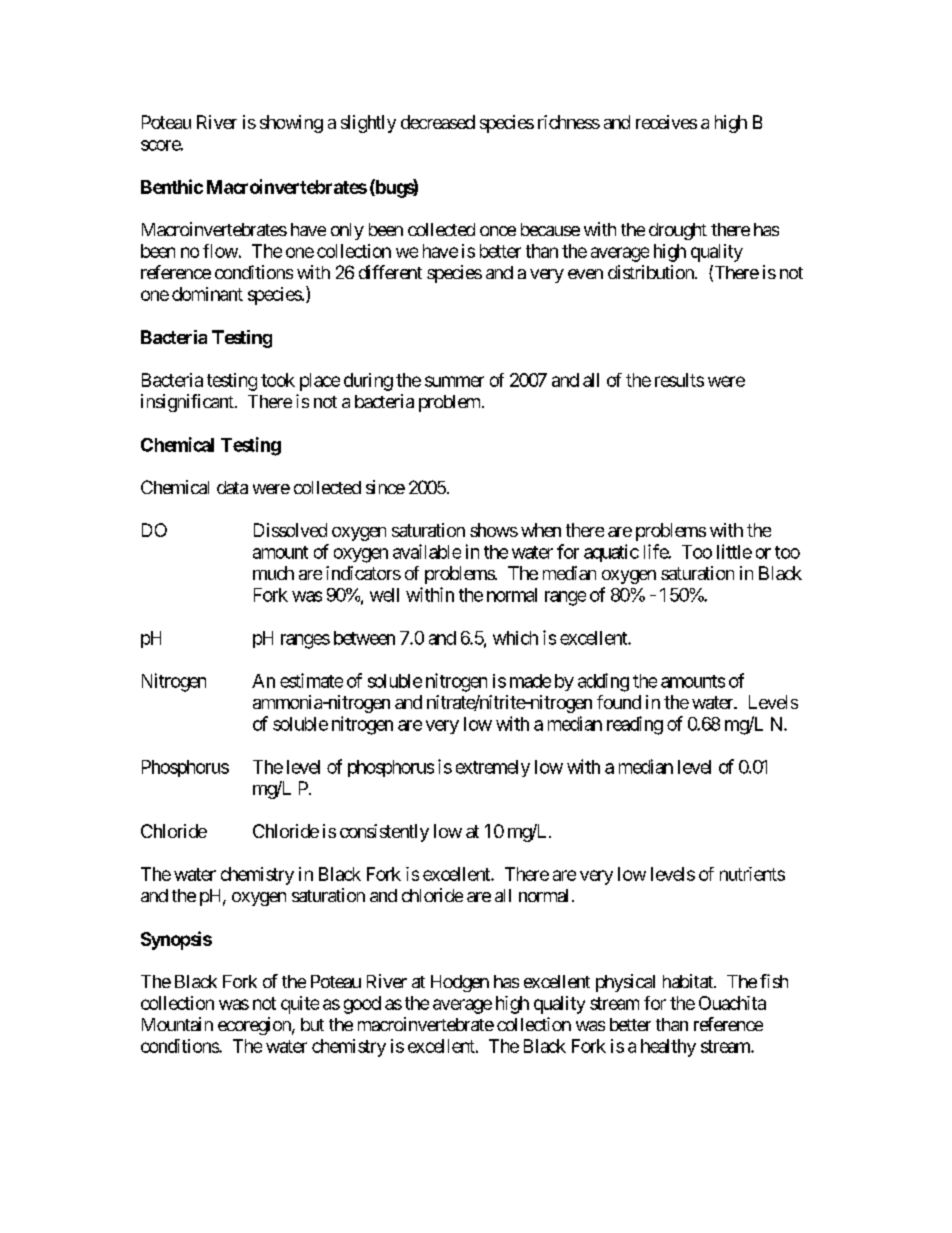 Image resolution: width=952 pixels, height=1233 pixels. I want to click on estimate, so click(311, 680).
